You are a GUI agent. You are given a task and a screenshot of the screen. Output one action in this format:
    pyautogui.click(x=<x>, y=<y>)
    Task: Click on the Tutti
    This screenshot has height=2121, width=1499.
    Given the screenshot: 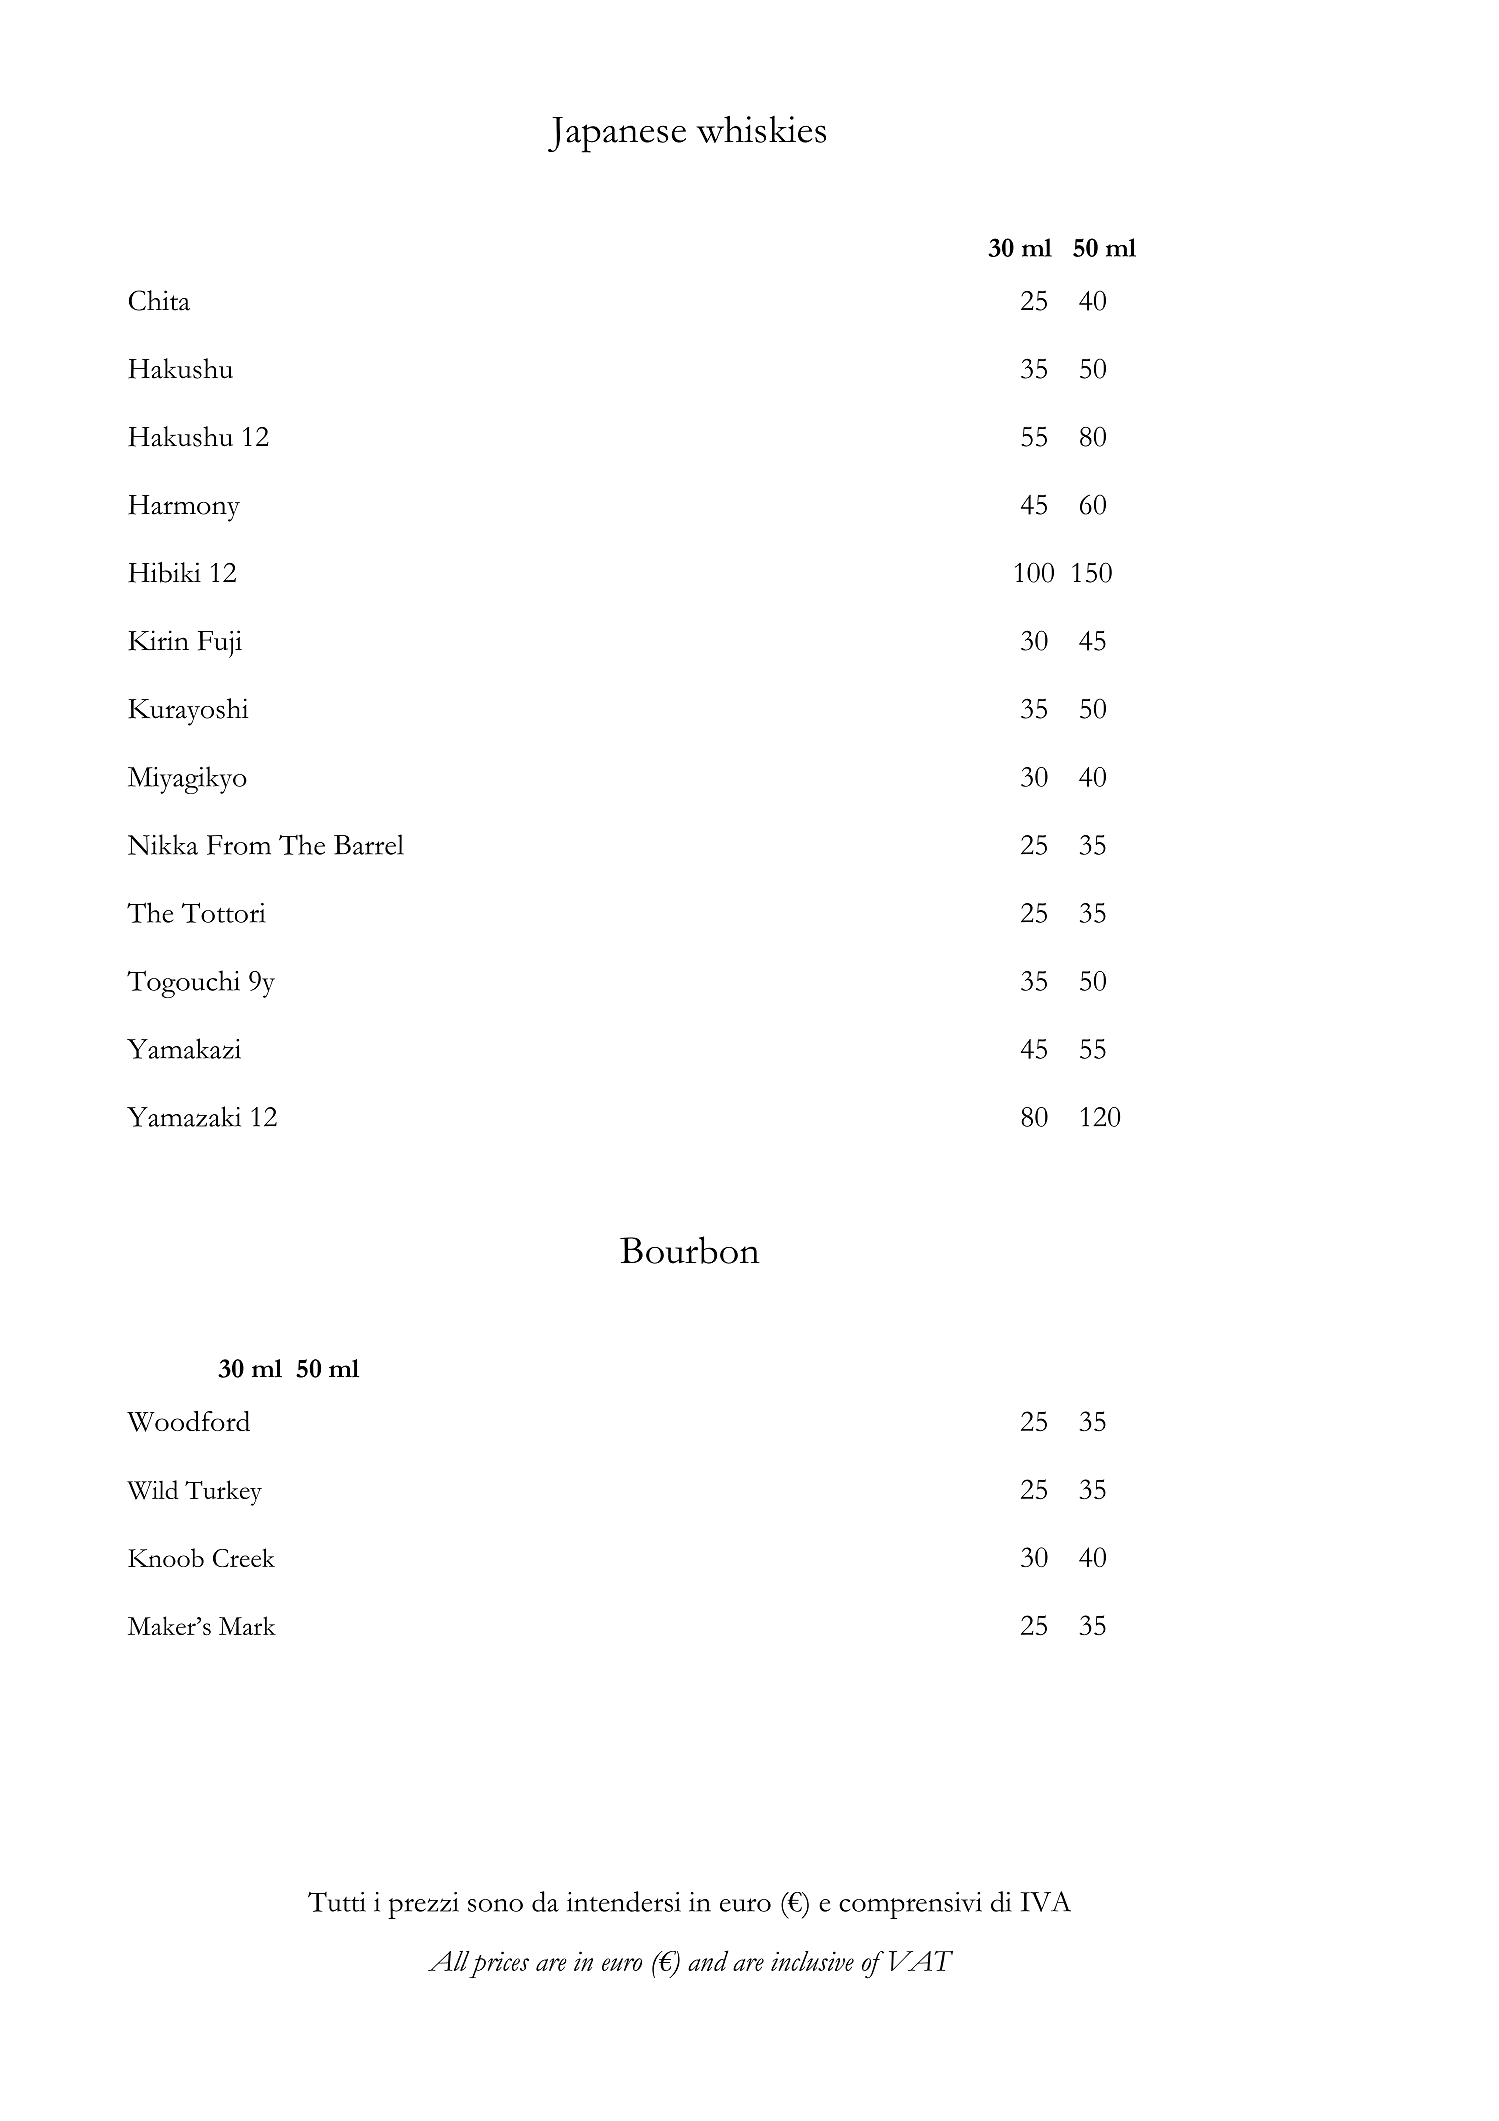 What is the action you would take?
    pyautogui.click(x=337, y=1902)
